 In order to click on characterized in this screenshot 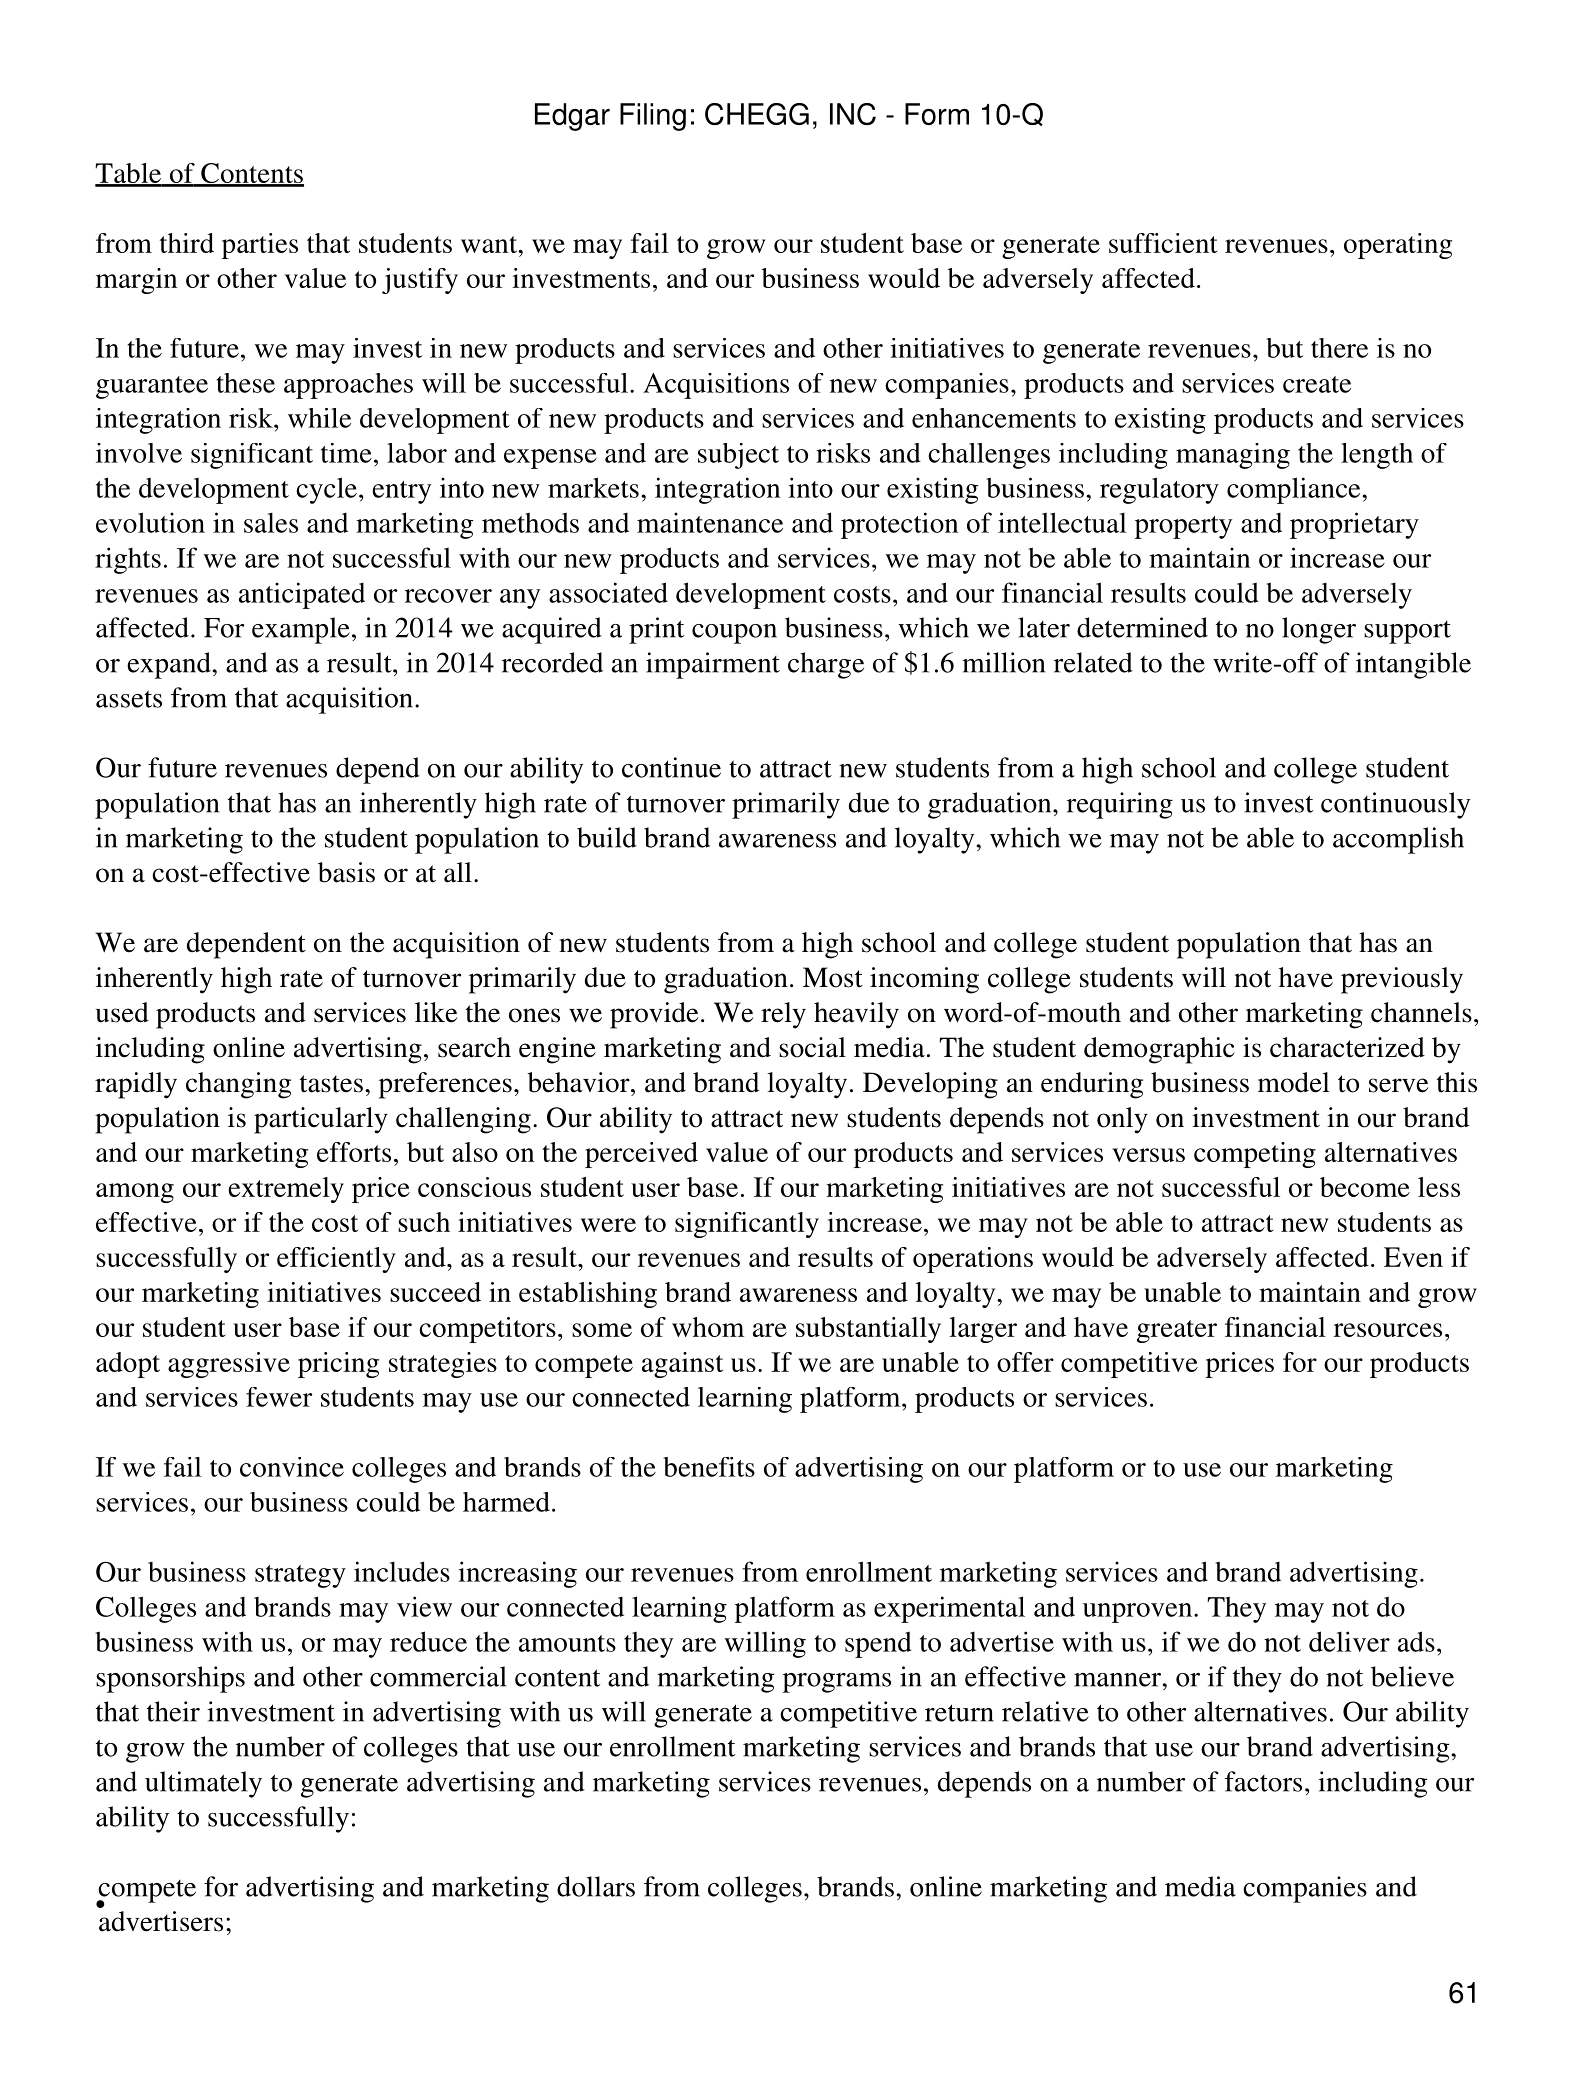, I will do `click(1347, 1047)`.
